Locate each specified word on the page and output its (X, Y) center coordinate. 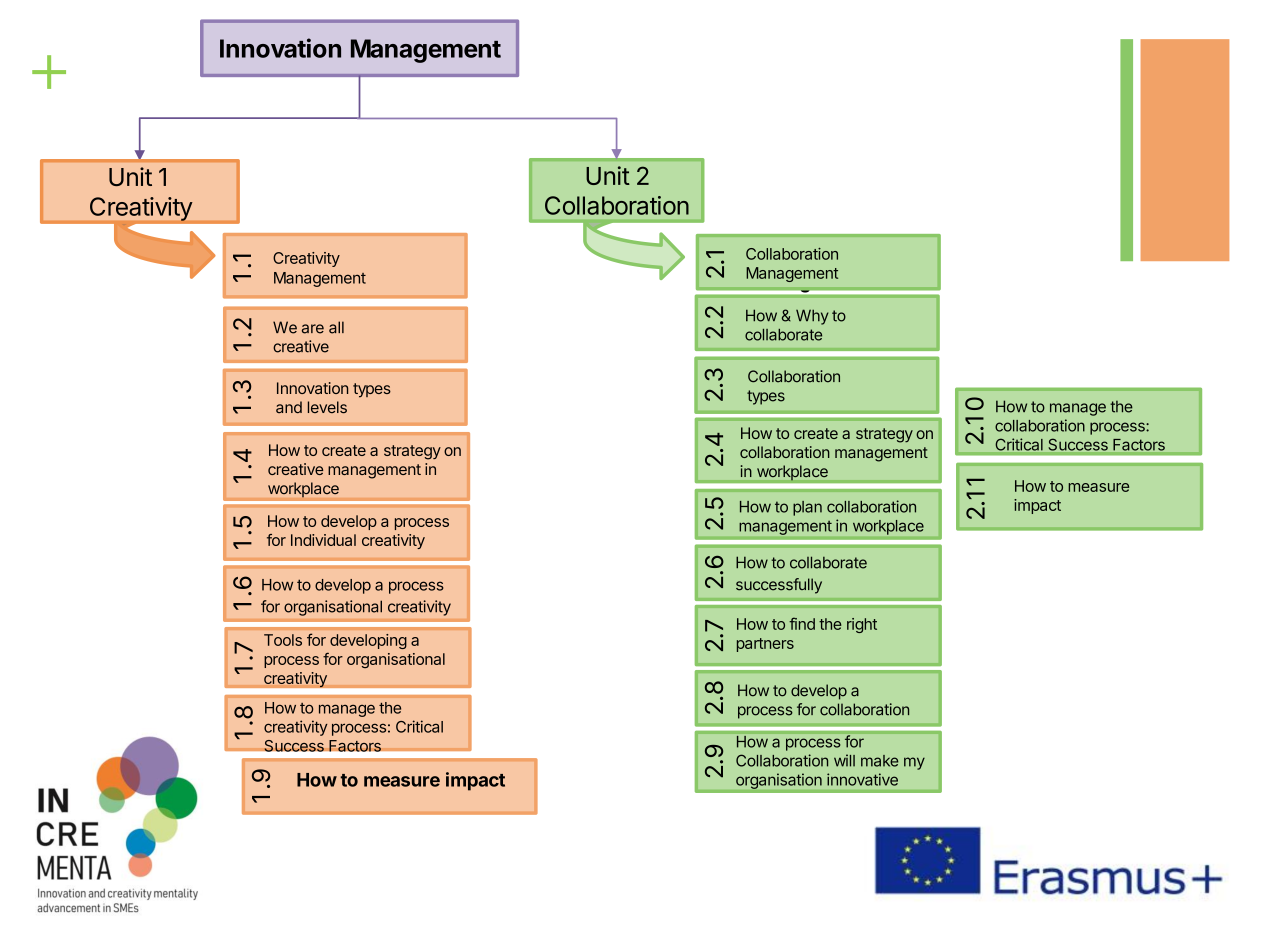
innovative (862, 779)
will (844, 760)
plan (807, 508)
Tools (283, 640)
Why (812, 317)
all (336, 327)
